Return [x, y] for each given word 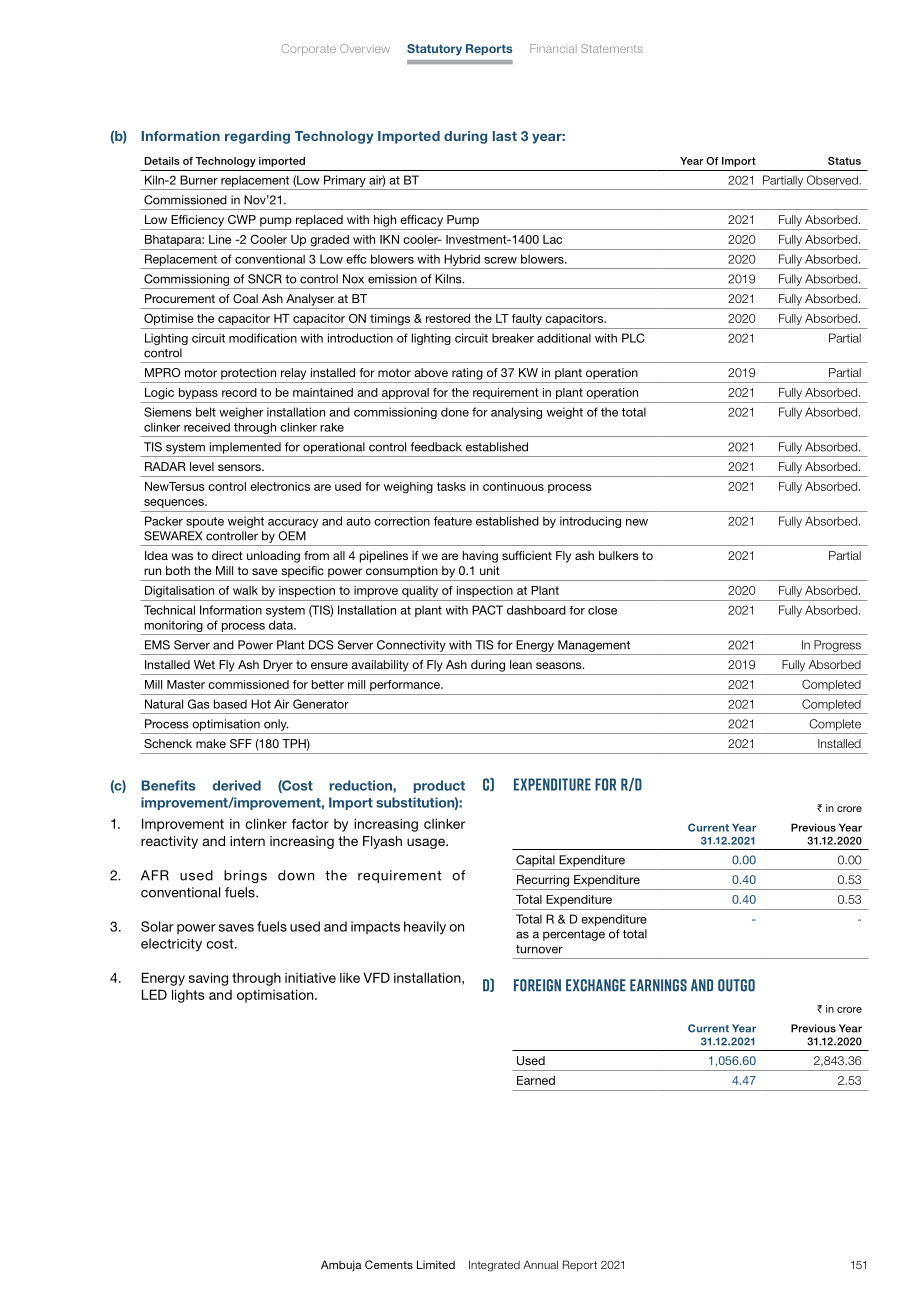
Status [844, 161]
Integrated [494, 1266]
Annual [540, 1264]
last [505, 136]
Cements [389, 1264]
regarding [257, 137]
